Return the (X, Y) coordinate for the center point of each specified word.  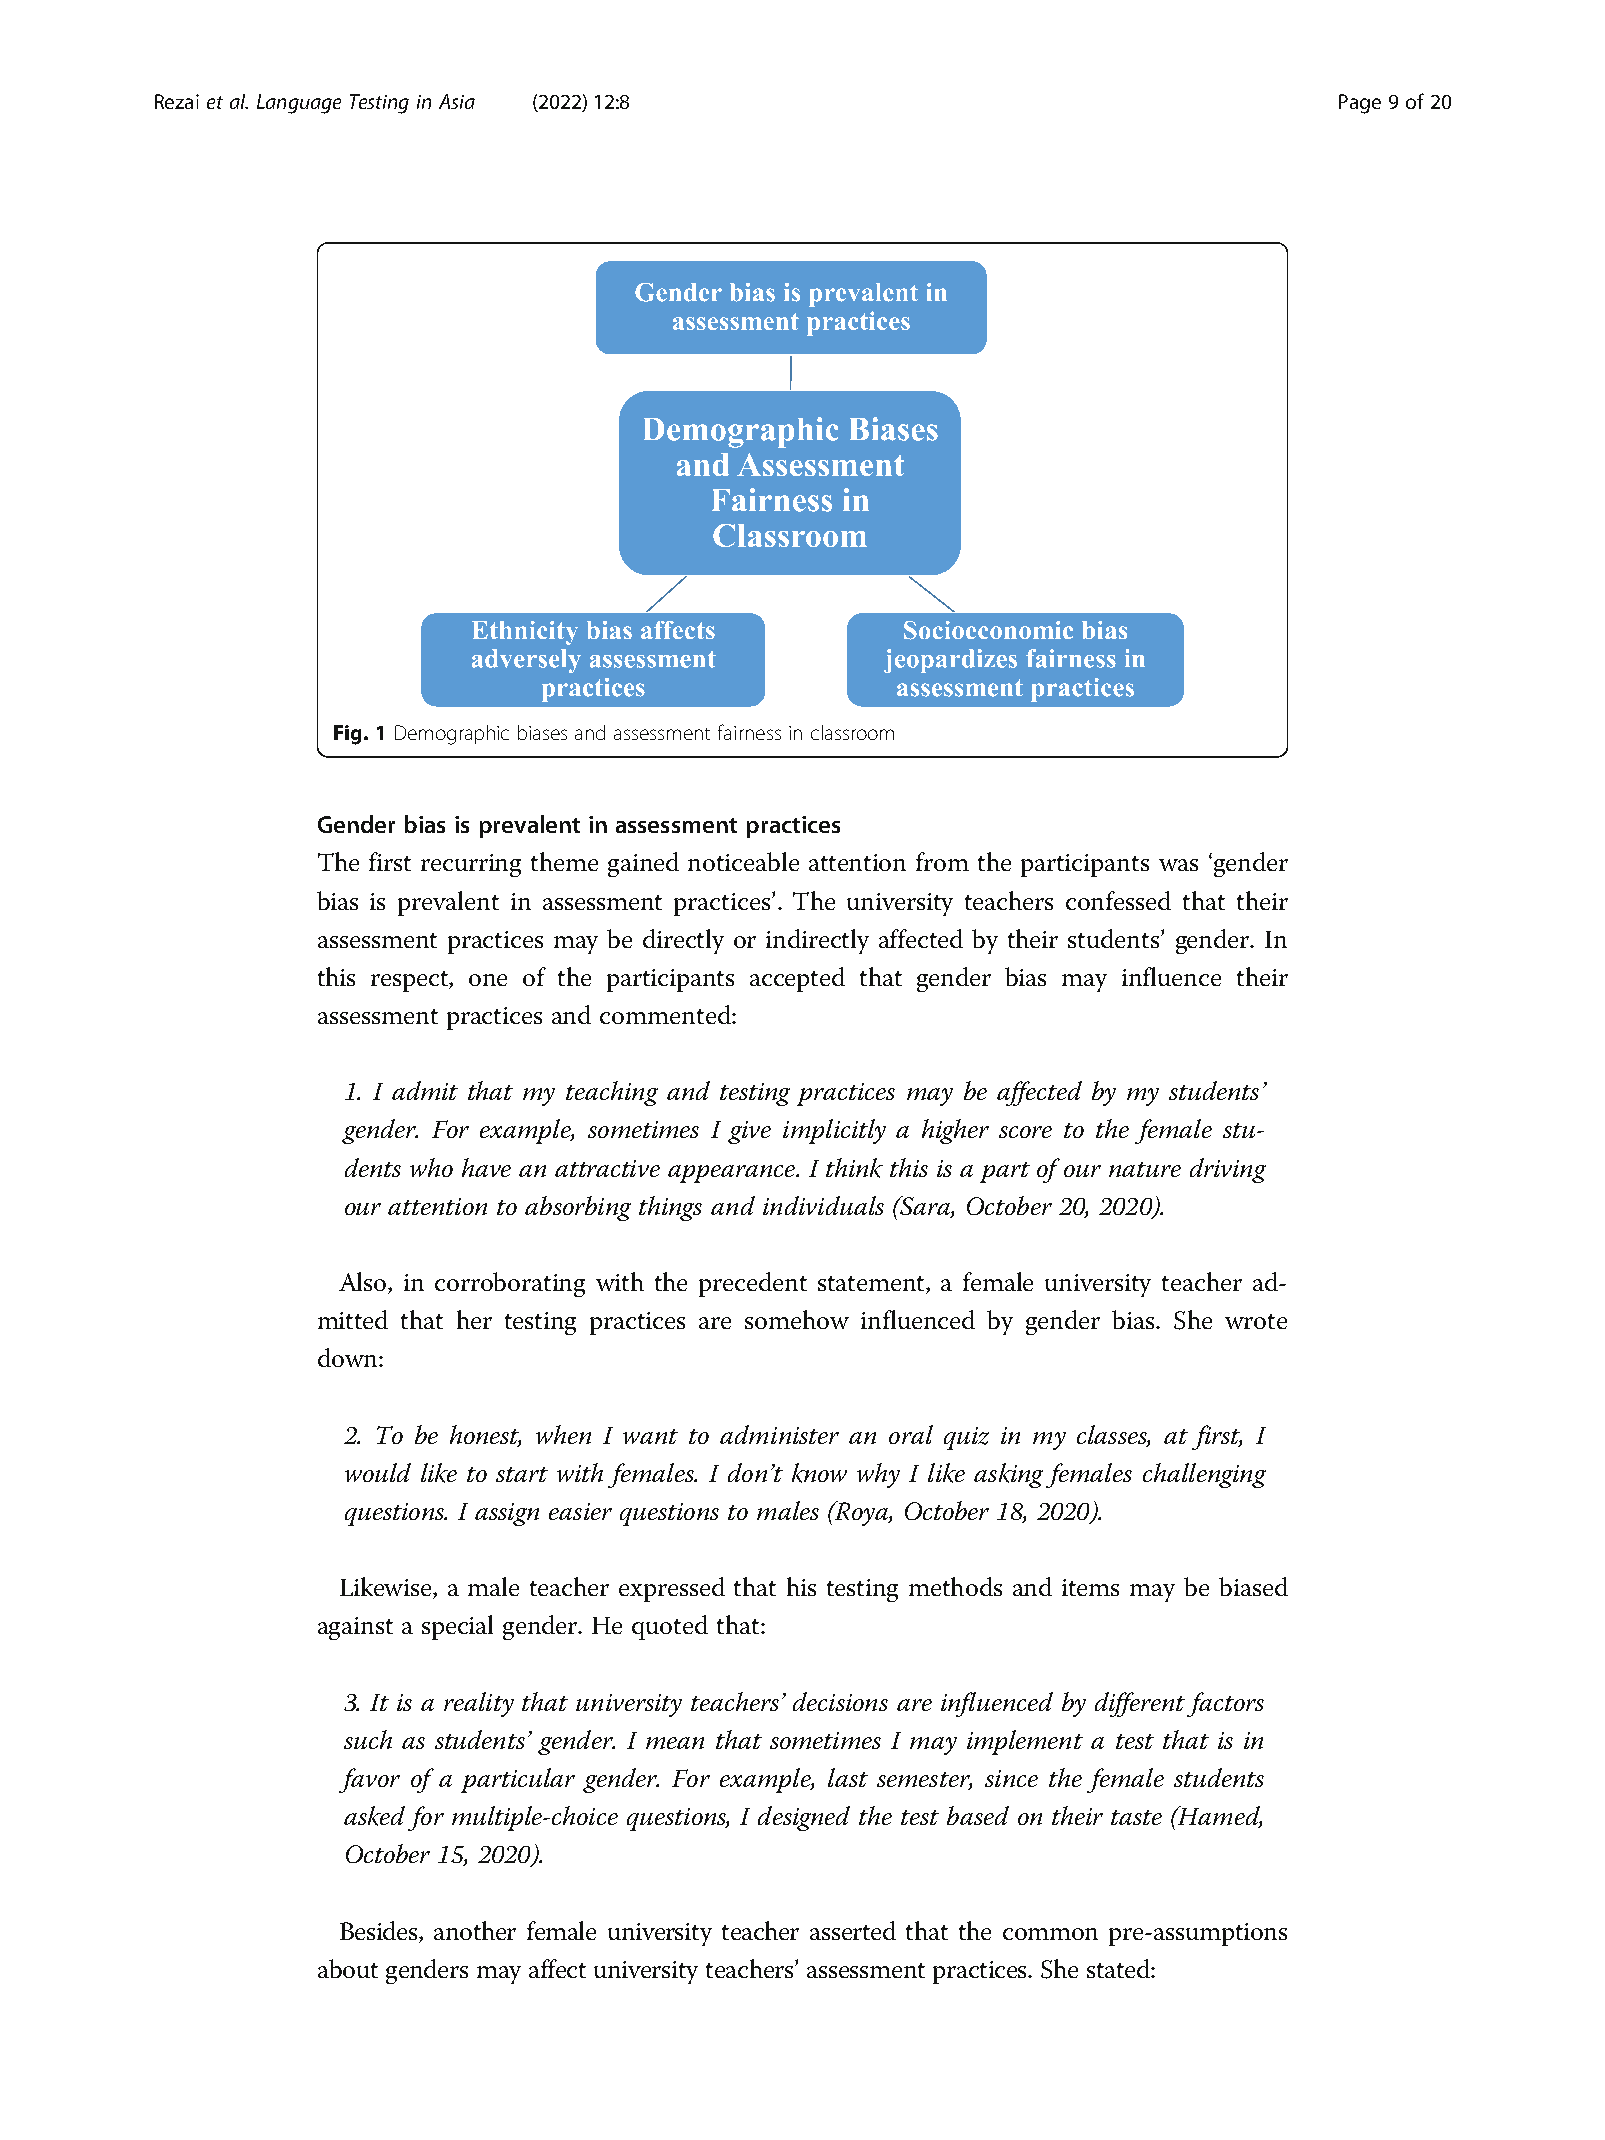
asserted (853, 1930)
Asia (457, 101)
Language (299, 104)
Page (1360, 104)
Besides (380, 1930)
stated (1119, 1968)
